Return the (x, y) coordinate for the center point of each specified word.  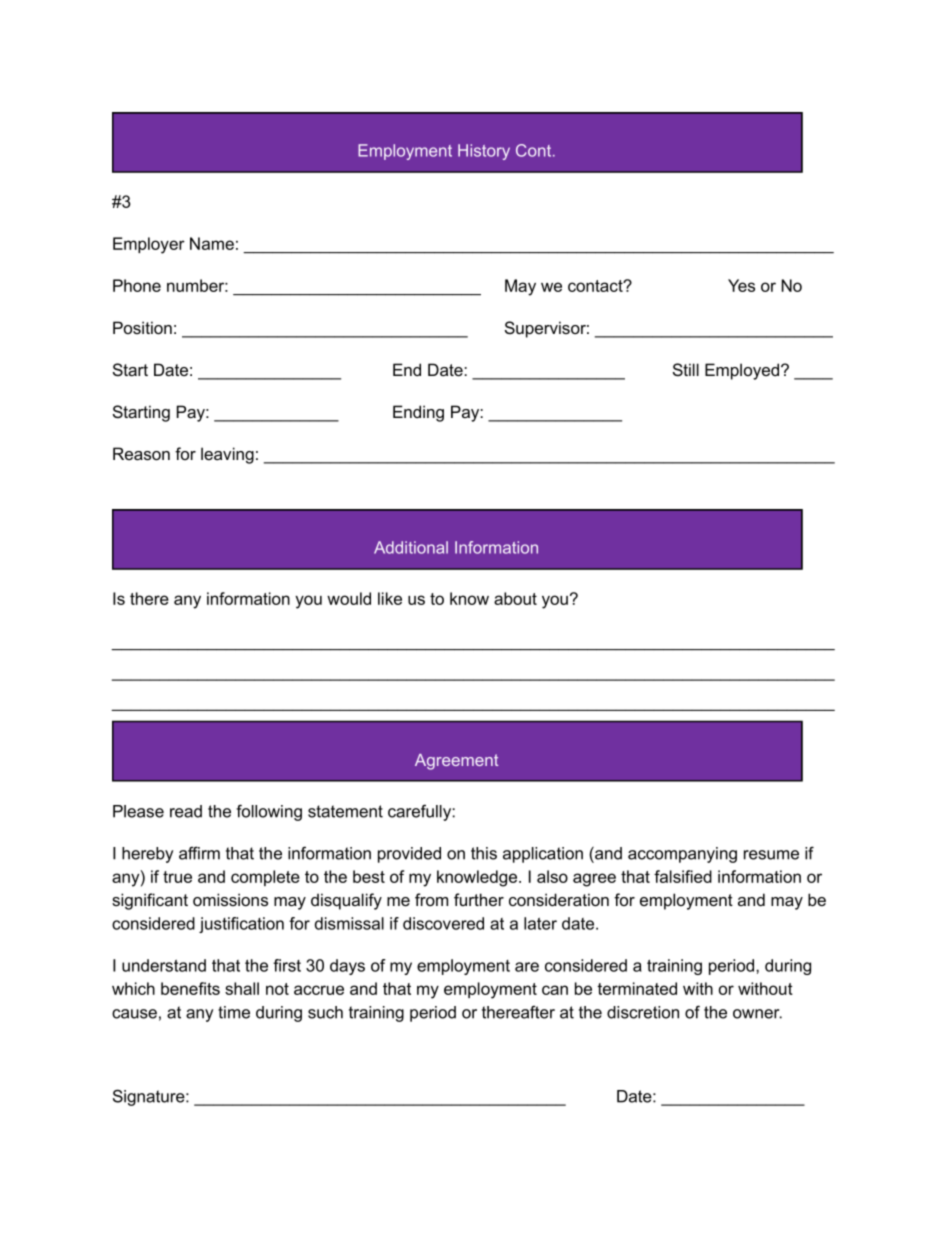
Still (686, 370)
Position (142, 328)
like (390, 598)
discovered (443, 923)
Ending (418, 413)
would (349, 598)
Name (212, 243)
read (186, 811)
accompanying (682, 855)
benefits (190, 988)
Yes (741, 285)
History (484, 152)
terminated (637, 988)
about (515, 598)
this (484, 853)
